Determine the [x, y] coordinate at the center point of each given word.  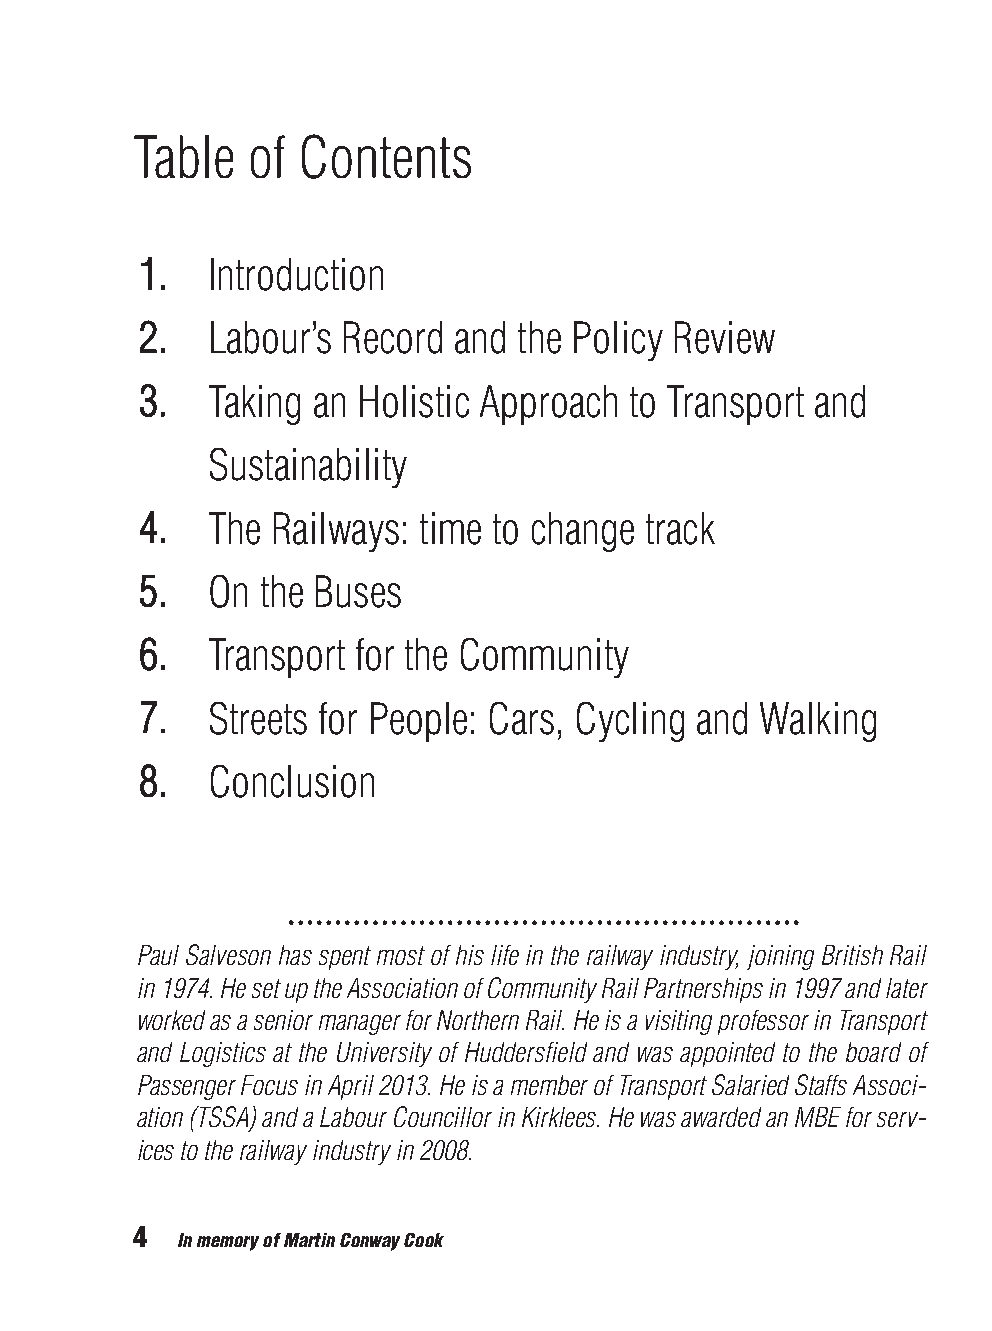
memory [228, 1243]
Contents [386, 156]
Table [183, 156]
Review [725, 337]
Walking [818, 722]
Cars [522, 718]
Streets [258, 718]
